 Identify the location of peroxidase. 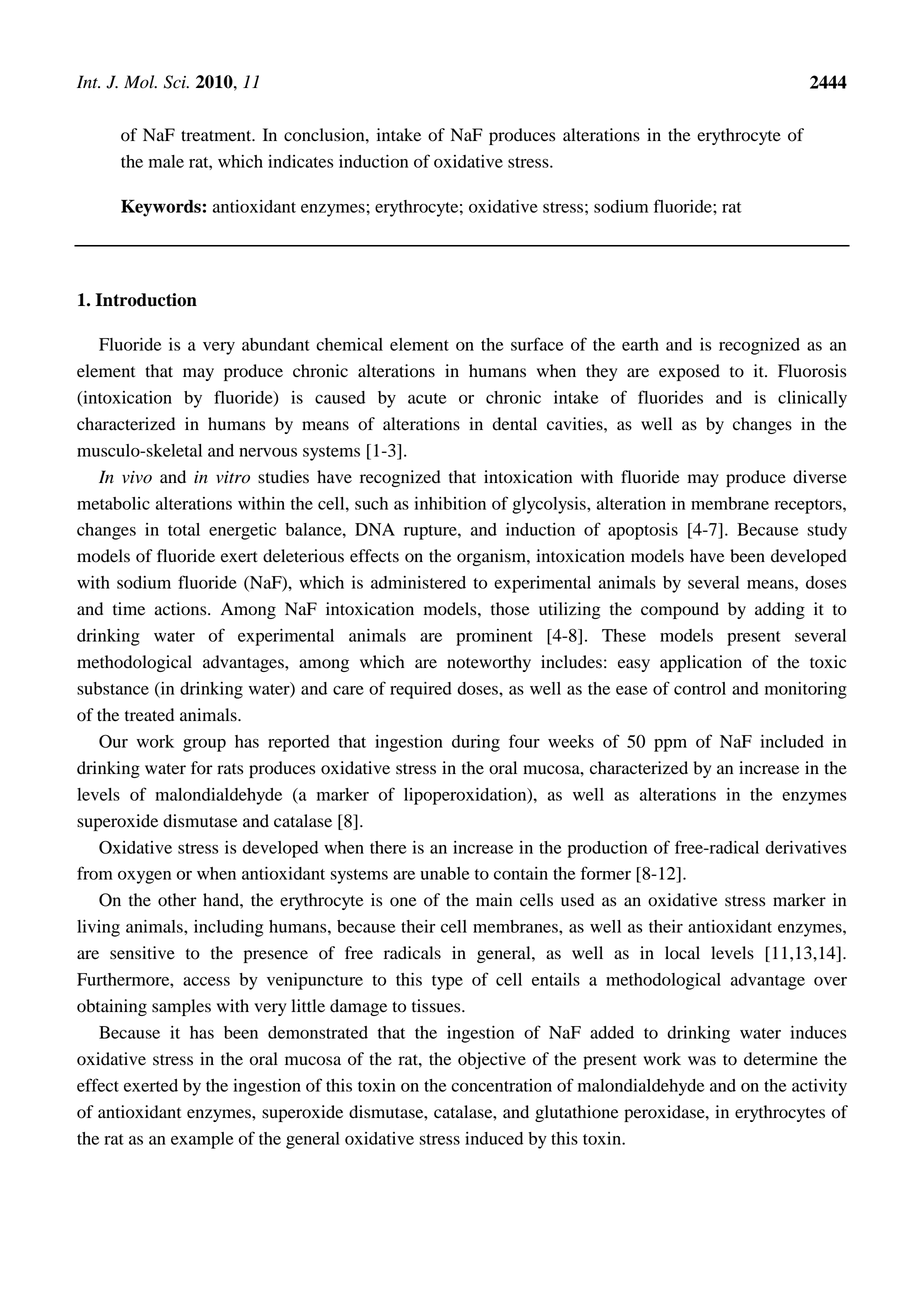
(665, 1113).
